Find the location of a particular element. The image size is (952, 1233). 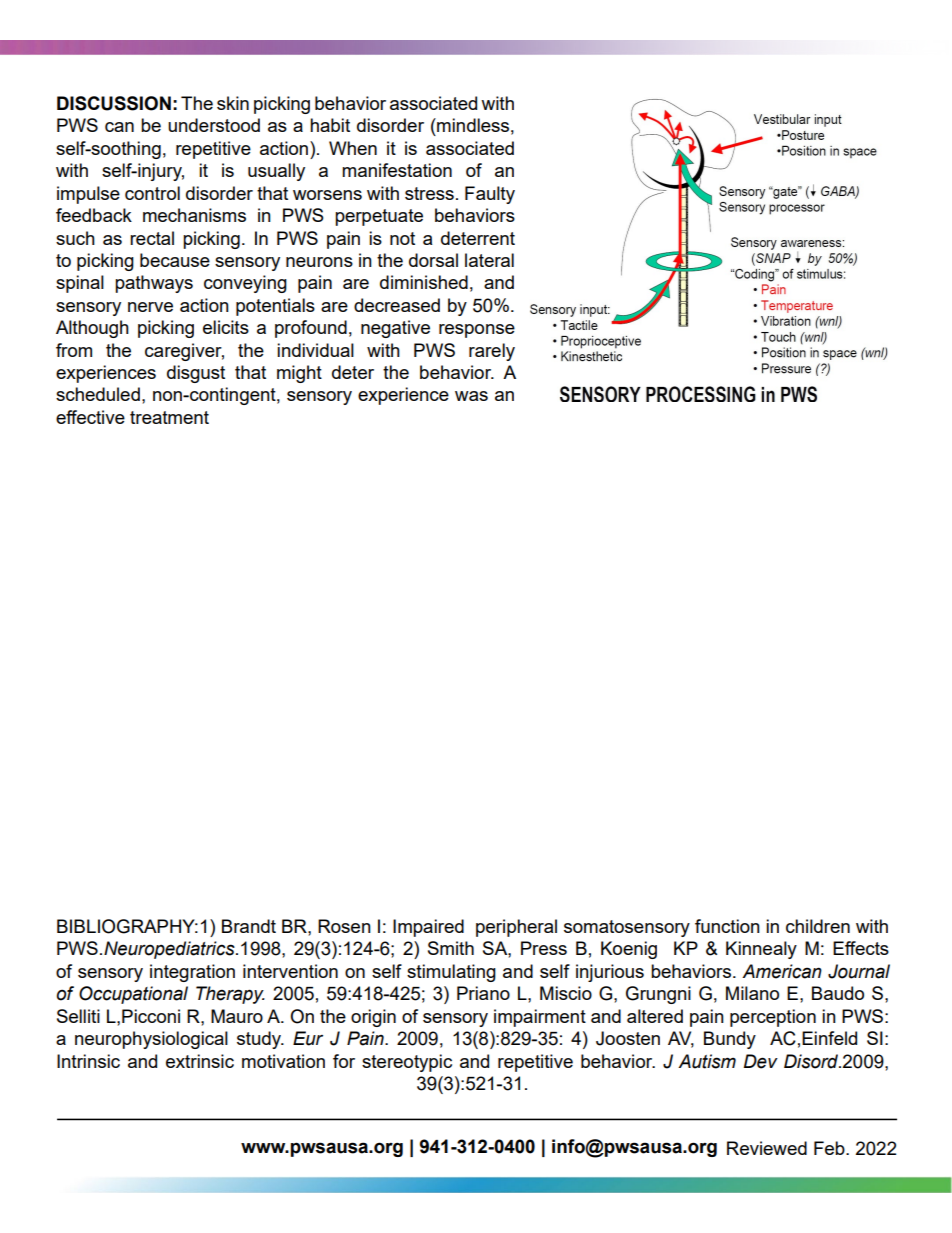

Faulty is located at coordinates (490, 195).
